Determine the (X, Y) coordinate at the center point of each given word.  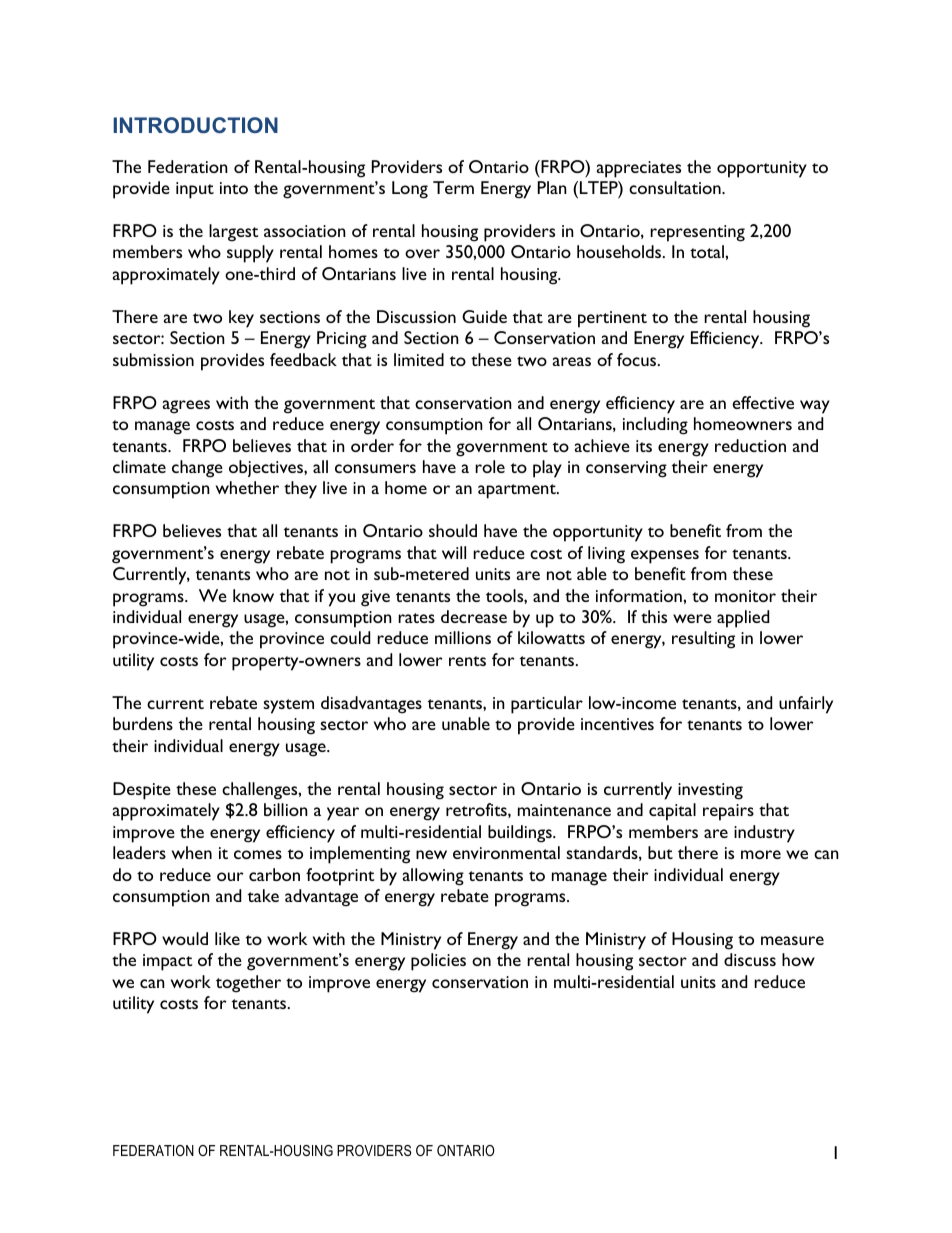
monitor (745, 596)
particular (547, 705)
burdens (143, 723)
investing (710, 791)
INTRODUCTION (195, 125)
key (241, 319)
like (227, 938)
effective (763, 402)
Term (453, 187)
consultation (676, 187)
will (454, 552)
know (253, 595)
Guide (484, 316)
